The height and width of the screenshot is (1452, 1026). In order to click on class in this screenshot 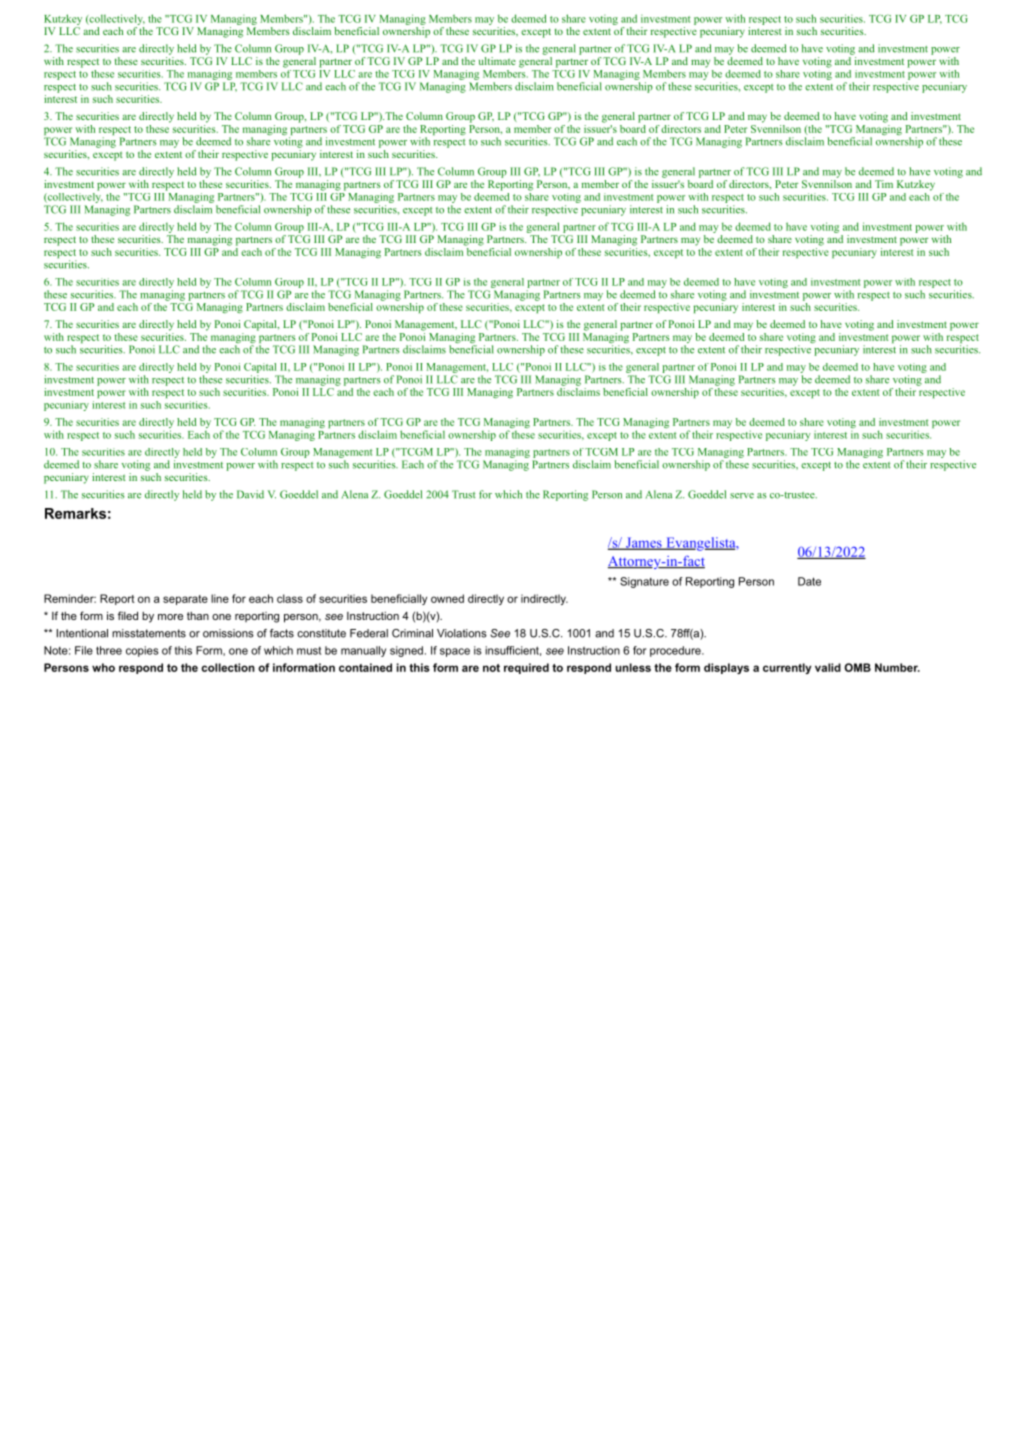, I will do `click(290, 598)`.
